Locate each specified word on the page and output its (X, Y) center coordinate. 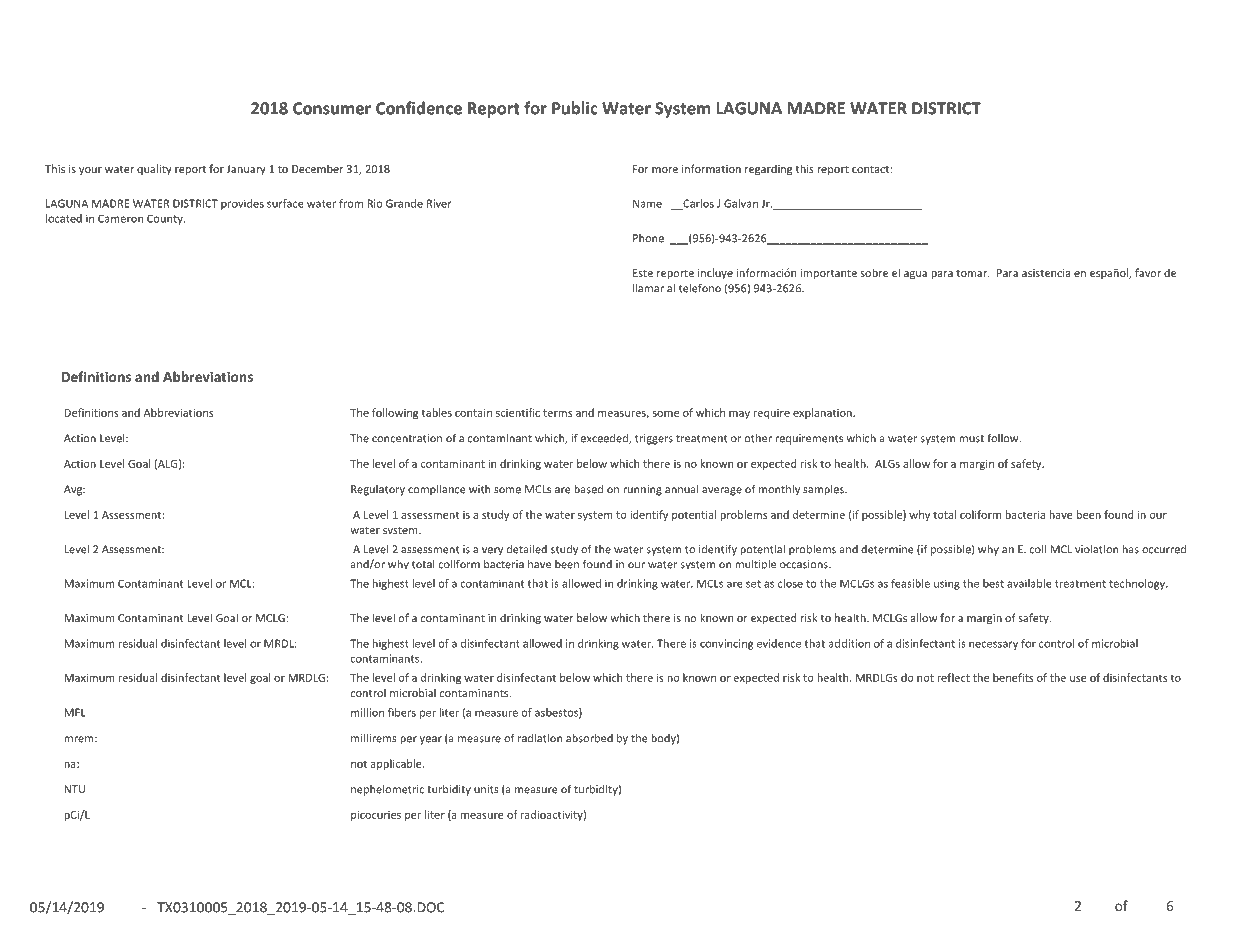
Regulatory (378, 490)
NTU (74, 789)
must (971, 439)
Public (575, 108)
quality (154, 169)
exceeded (605, 439)
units (486, 789)
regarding (768, 170)
